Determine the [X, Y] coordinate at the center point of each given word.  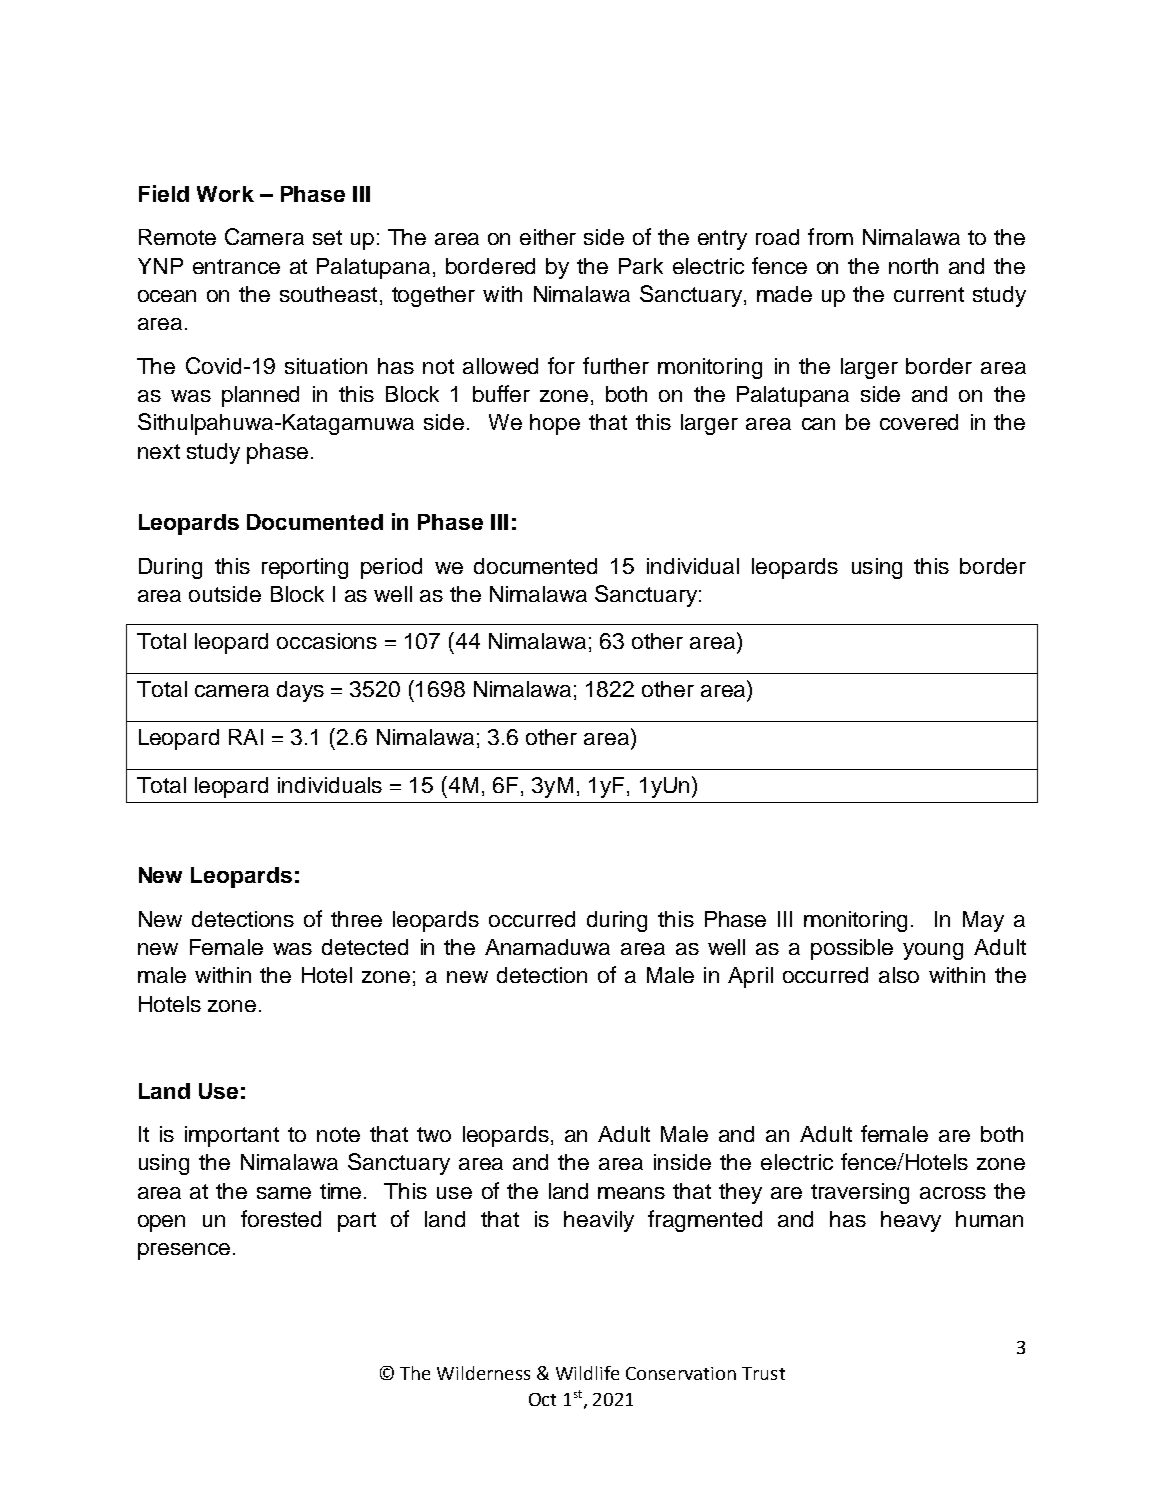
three [356, 919]
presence [184, 1251]
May [983, 921]
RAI [246, 737]
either [548, 237]
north [913, 266]
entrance [236, 266]
